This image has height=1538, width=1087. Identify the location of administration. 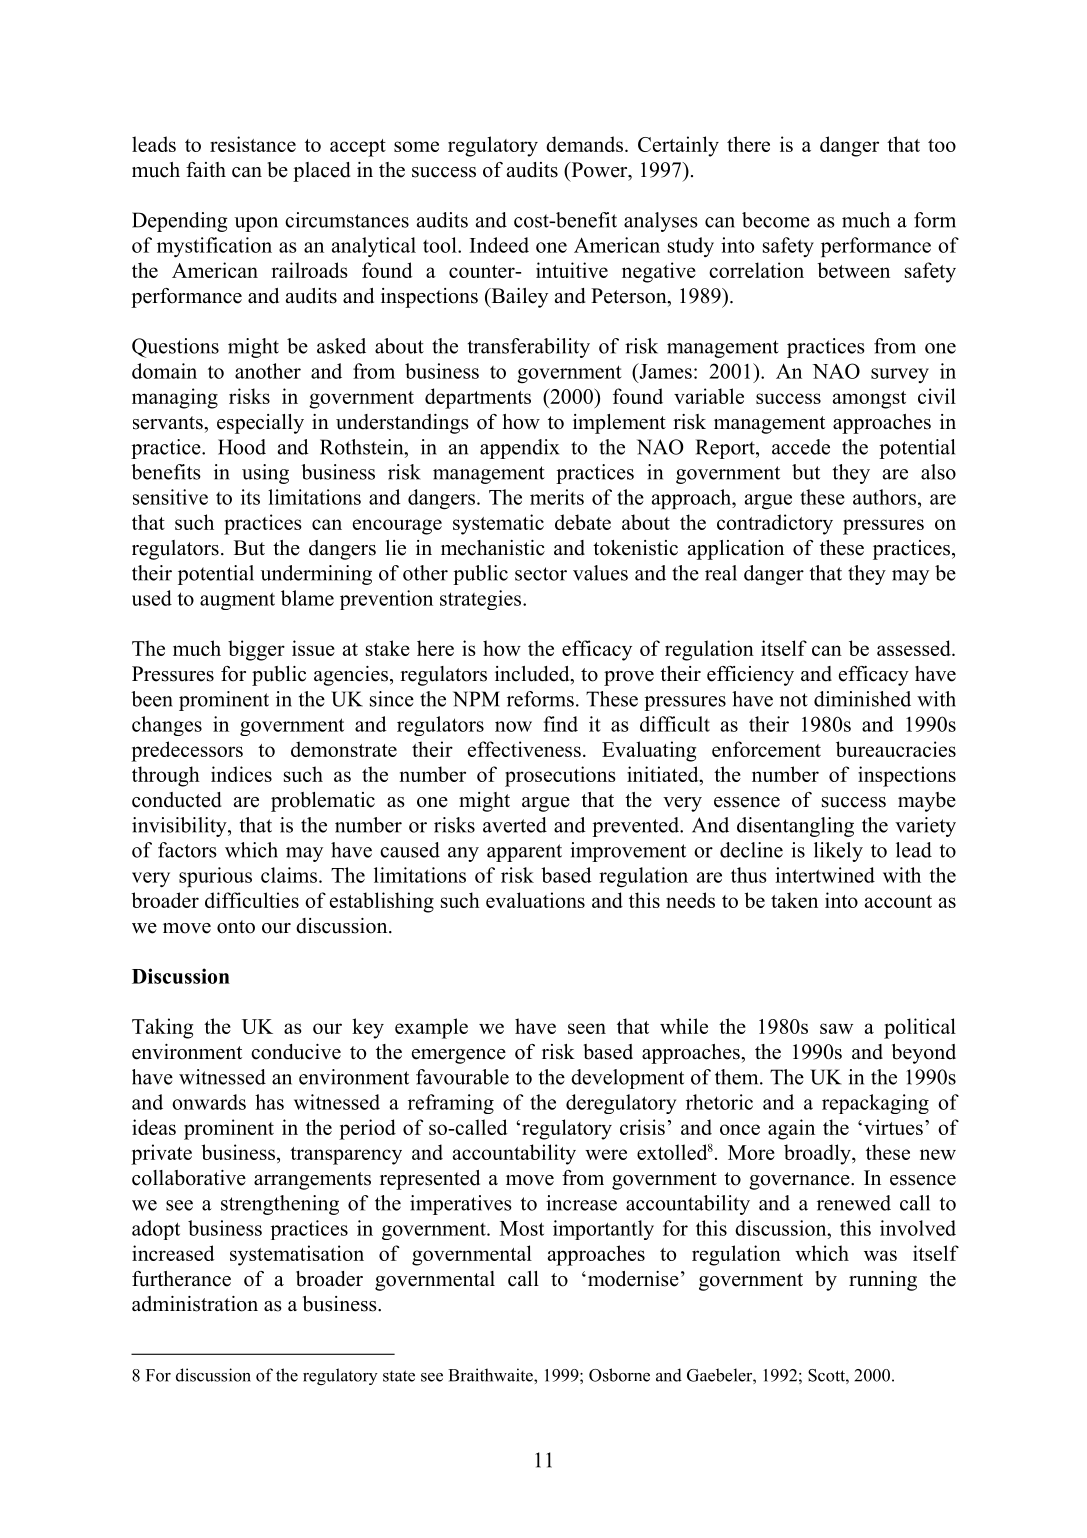
(195, 1304).
